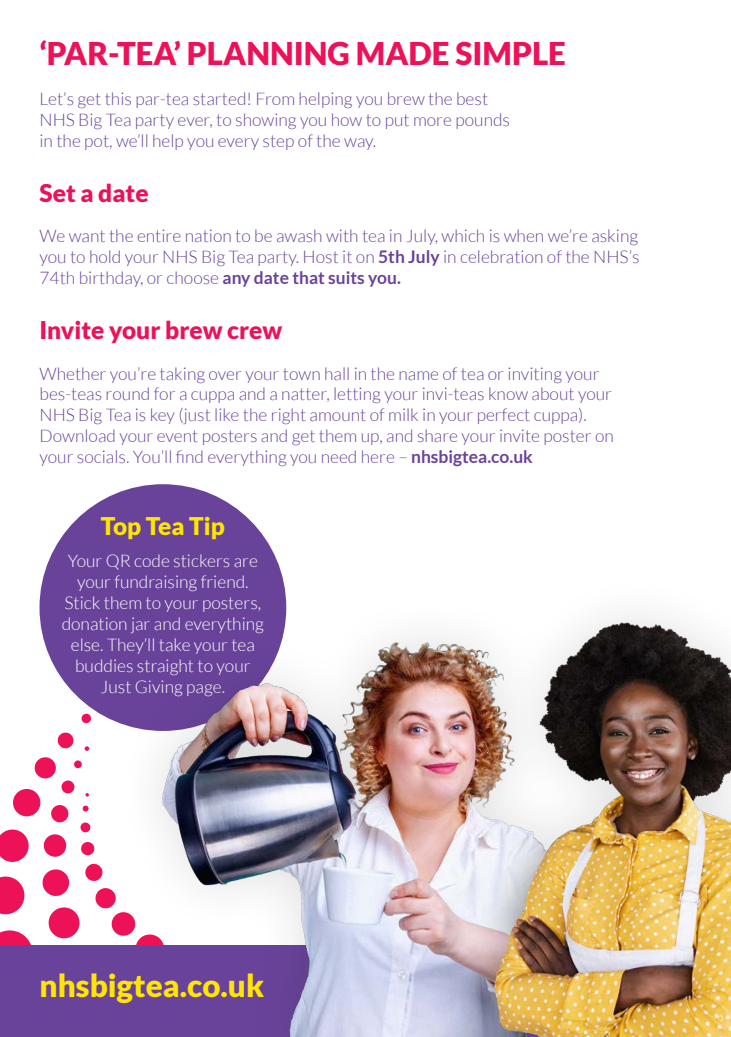  Describe the element at coordinates (204, 690) in the page. I see `page` at that location.
